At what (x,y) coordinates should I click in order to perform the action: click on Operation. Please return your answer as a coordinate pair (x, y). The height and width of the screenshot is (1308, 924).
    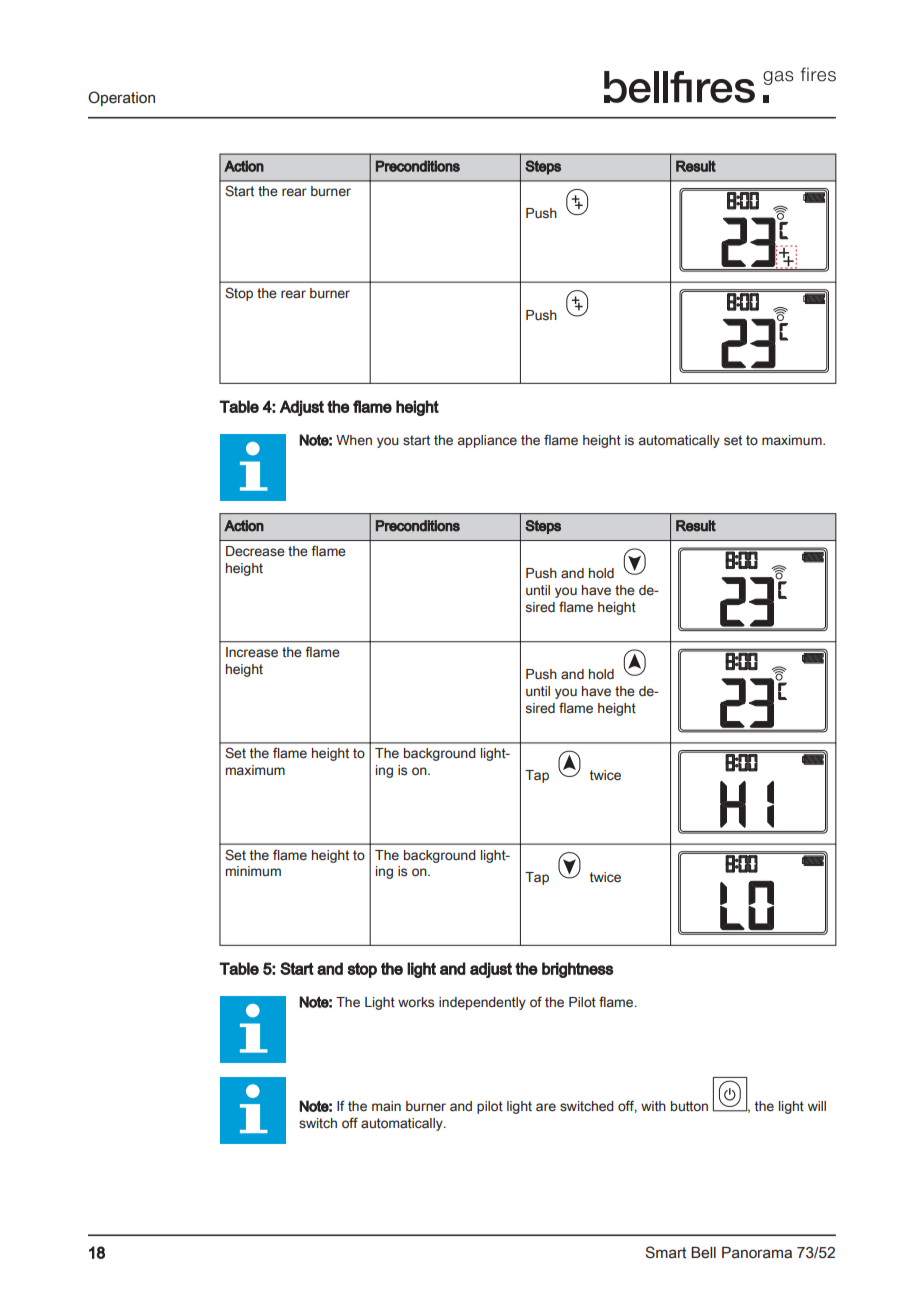
    Looking at the image, I should click on (121, 98).
